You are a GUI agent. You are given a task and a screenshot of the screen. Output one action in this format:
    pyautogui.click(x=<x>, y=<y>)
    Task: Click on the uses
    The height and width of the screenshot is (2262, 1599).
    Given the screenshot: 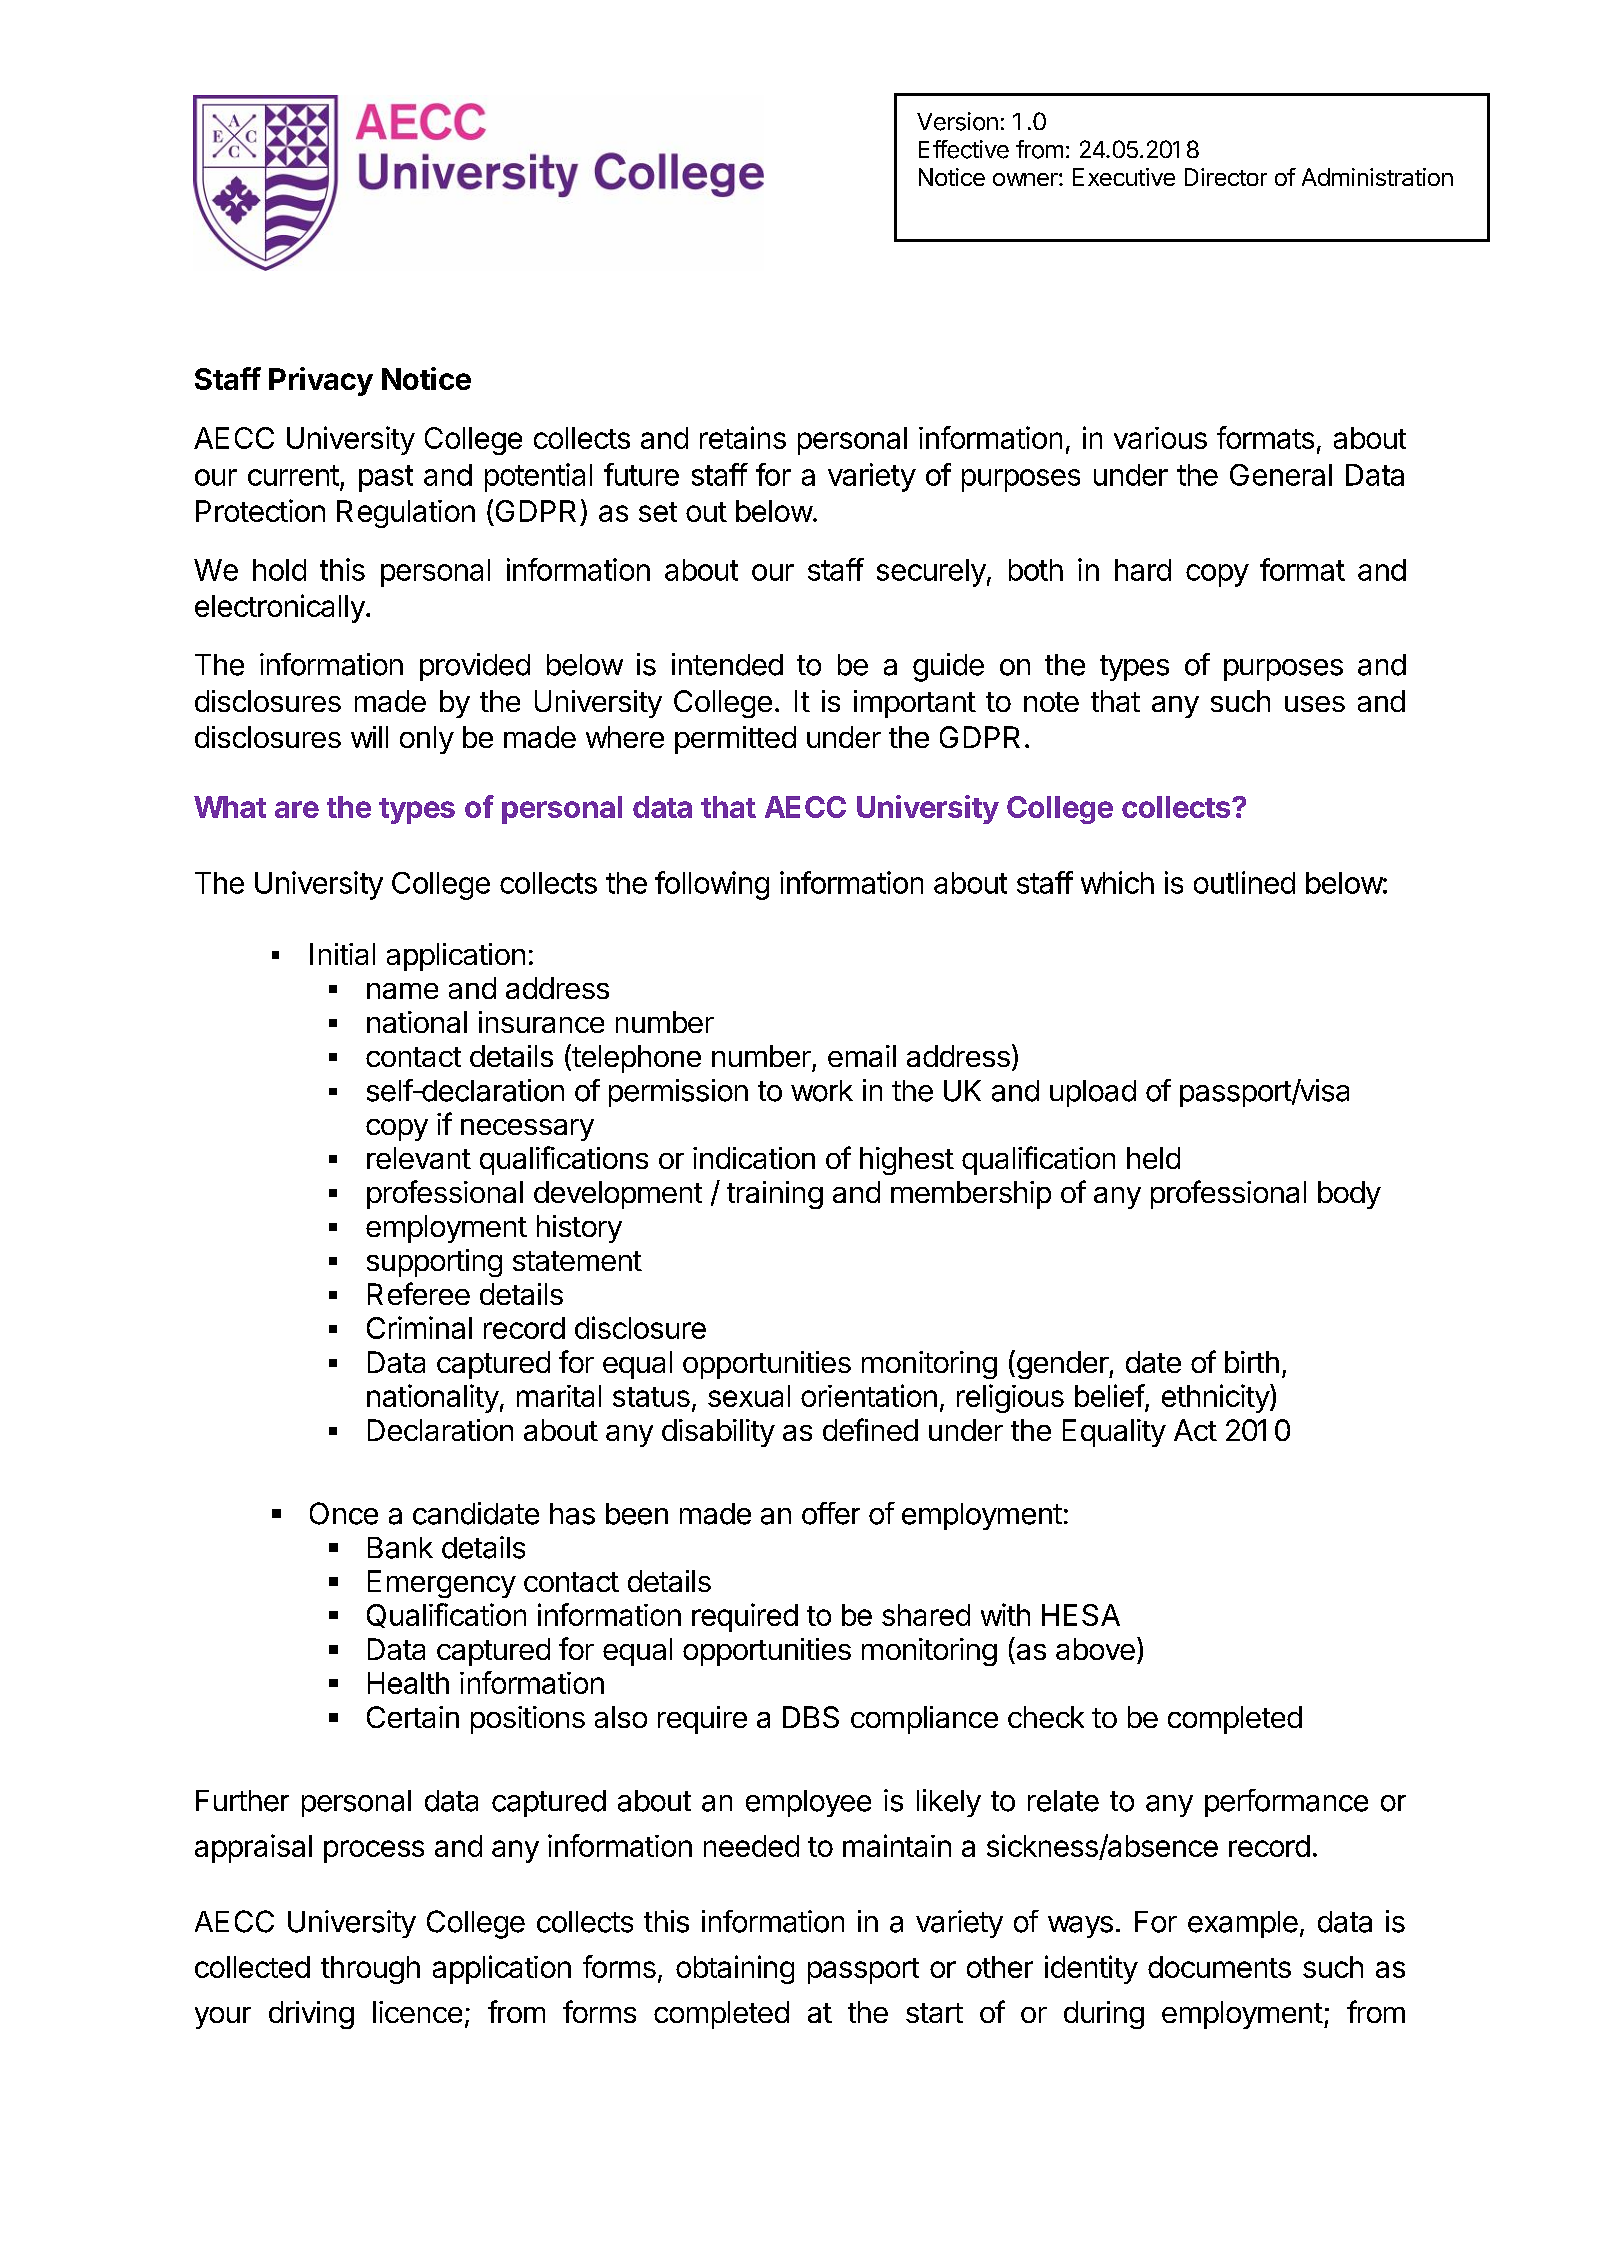 What is the action you would take?
    pyautogui.click(x=1315, y=704)
